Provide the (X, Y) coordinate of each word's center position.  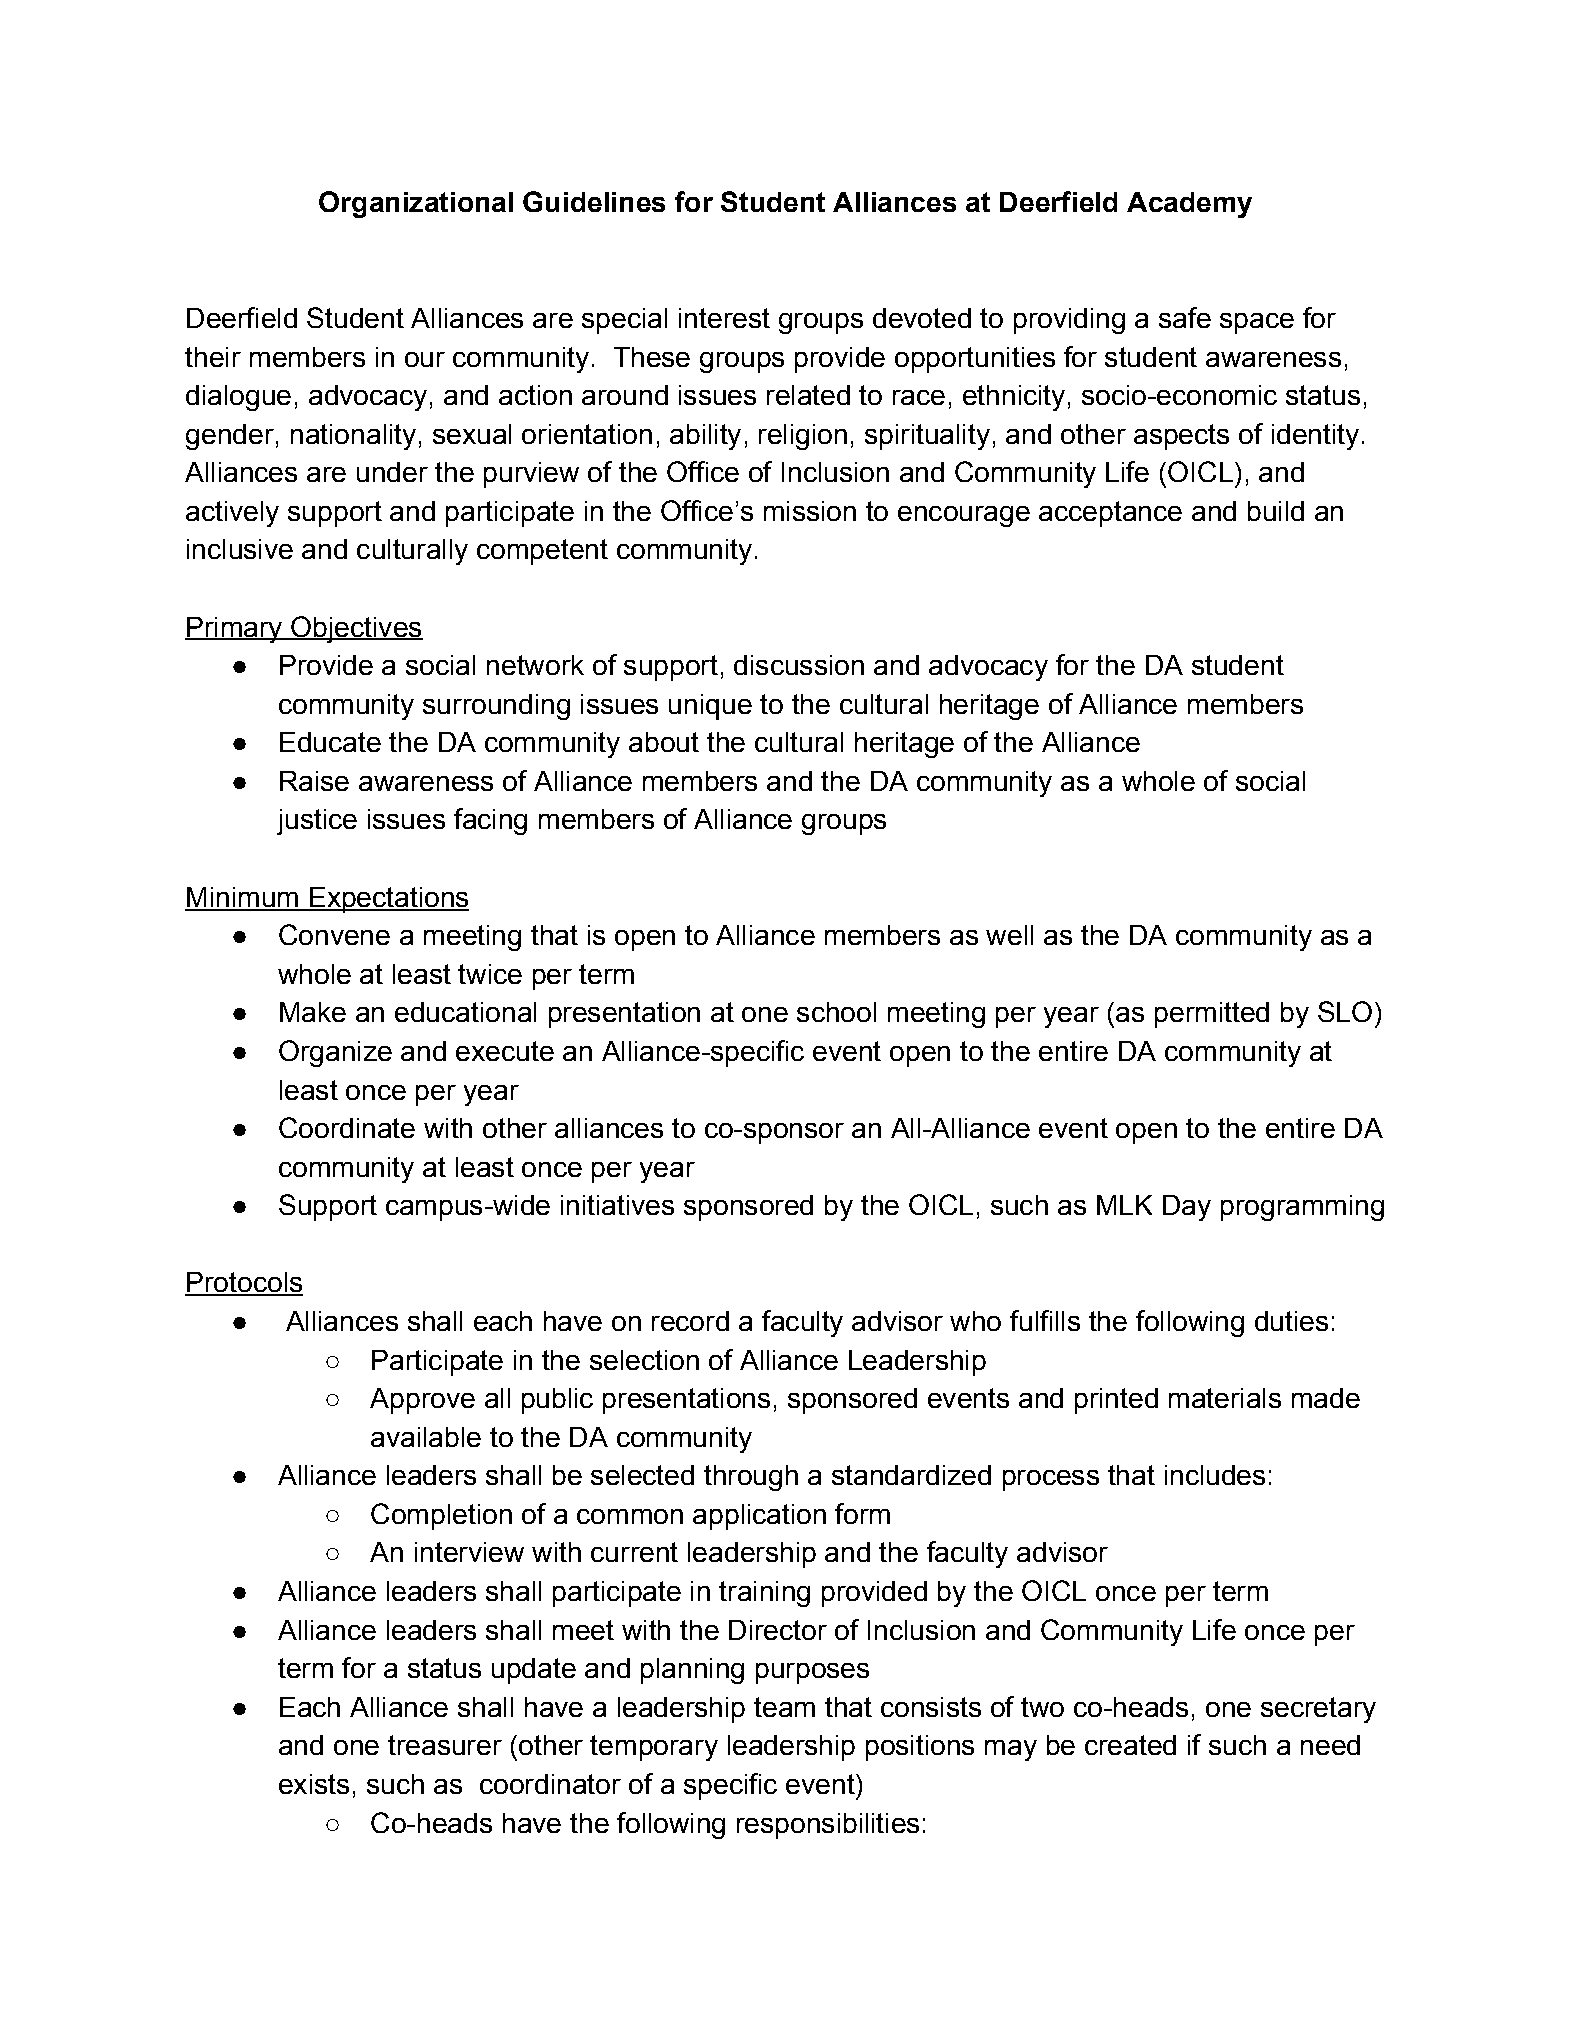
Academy (1189, 205)
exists (314, 1784)
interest (724, 318)
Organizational (416, 204)
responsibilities (828, 1826)
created (1130, 1745)
